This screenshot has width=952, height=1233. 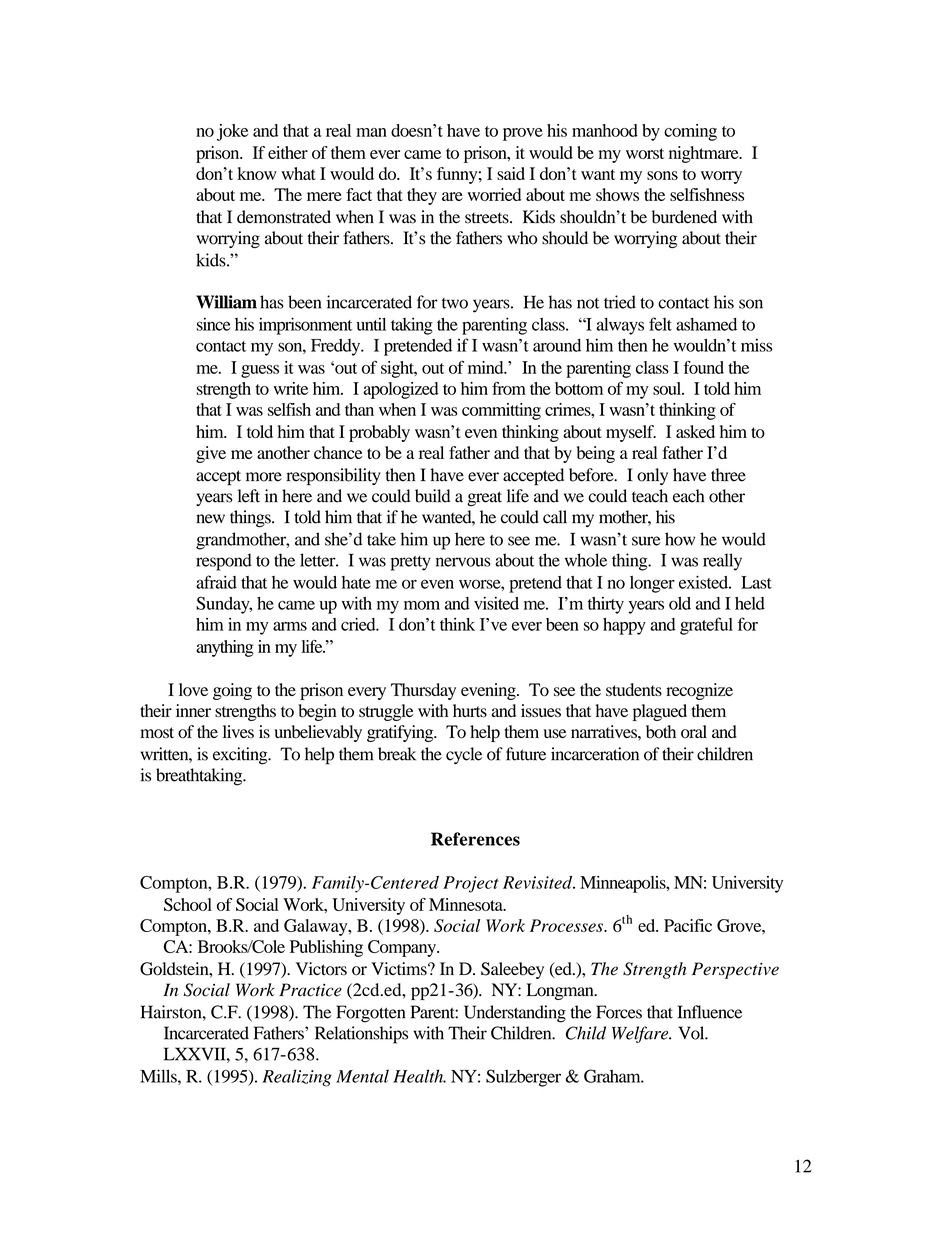 I want to click on mind, so click(x=487, y=367).
